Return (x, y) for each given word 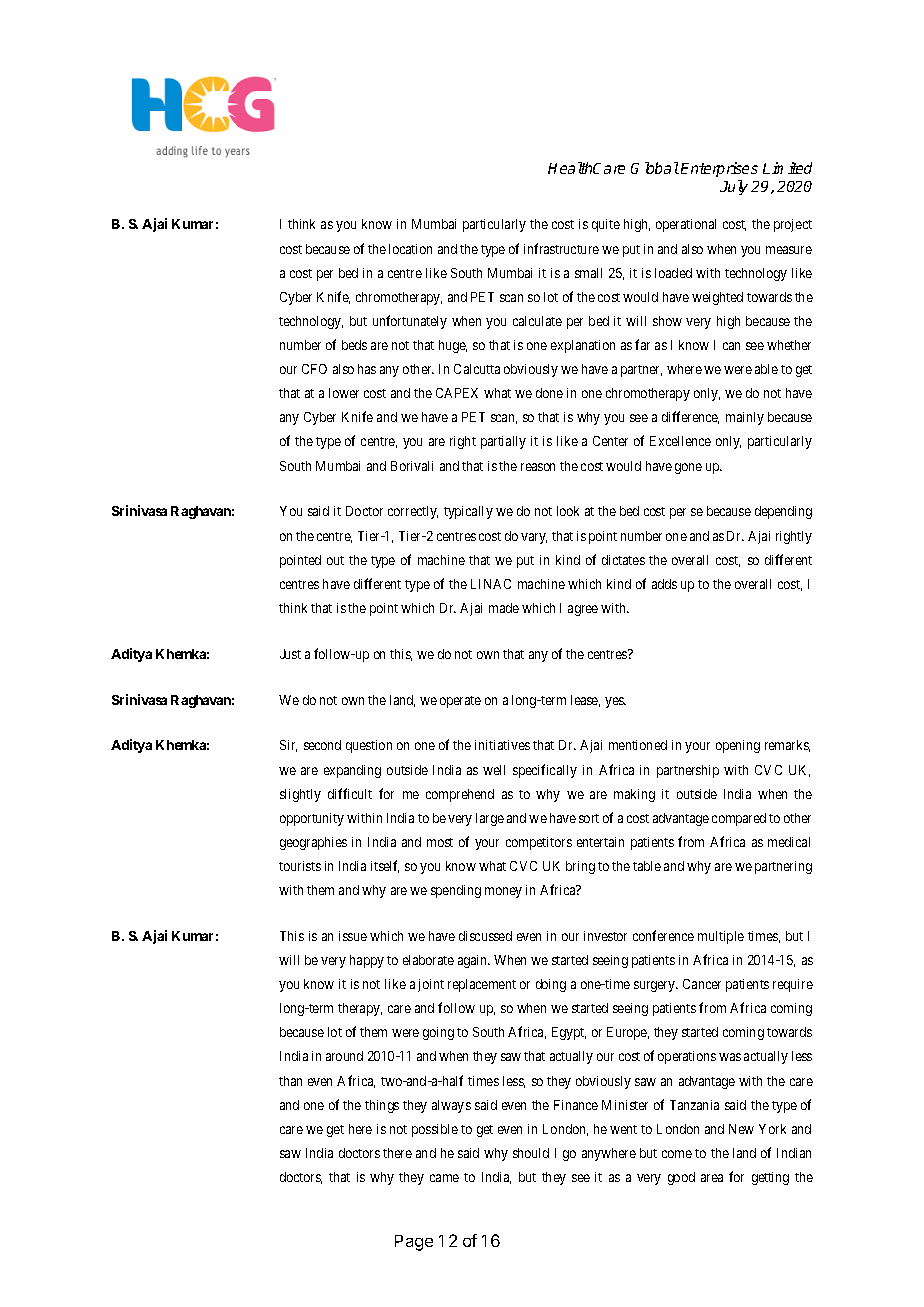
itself (385, 866)
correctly (413, 512)
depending (783, 512)
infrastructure (561, 248)
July (734, 187)
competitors (539, 843)
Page (414, 1243)
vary (534, 538)
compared (739, 819)
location (410, 249)
